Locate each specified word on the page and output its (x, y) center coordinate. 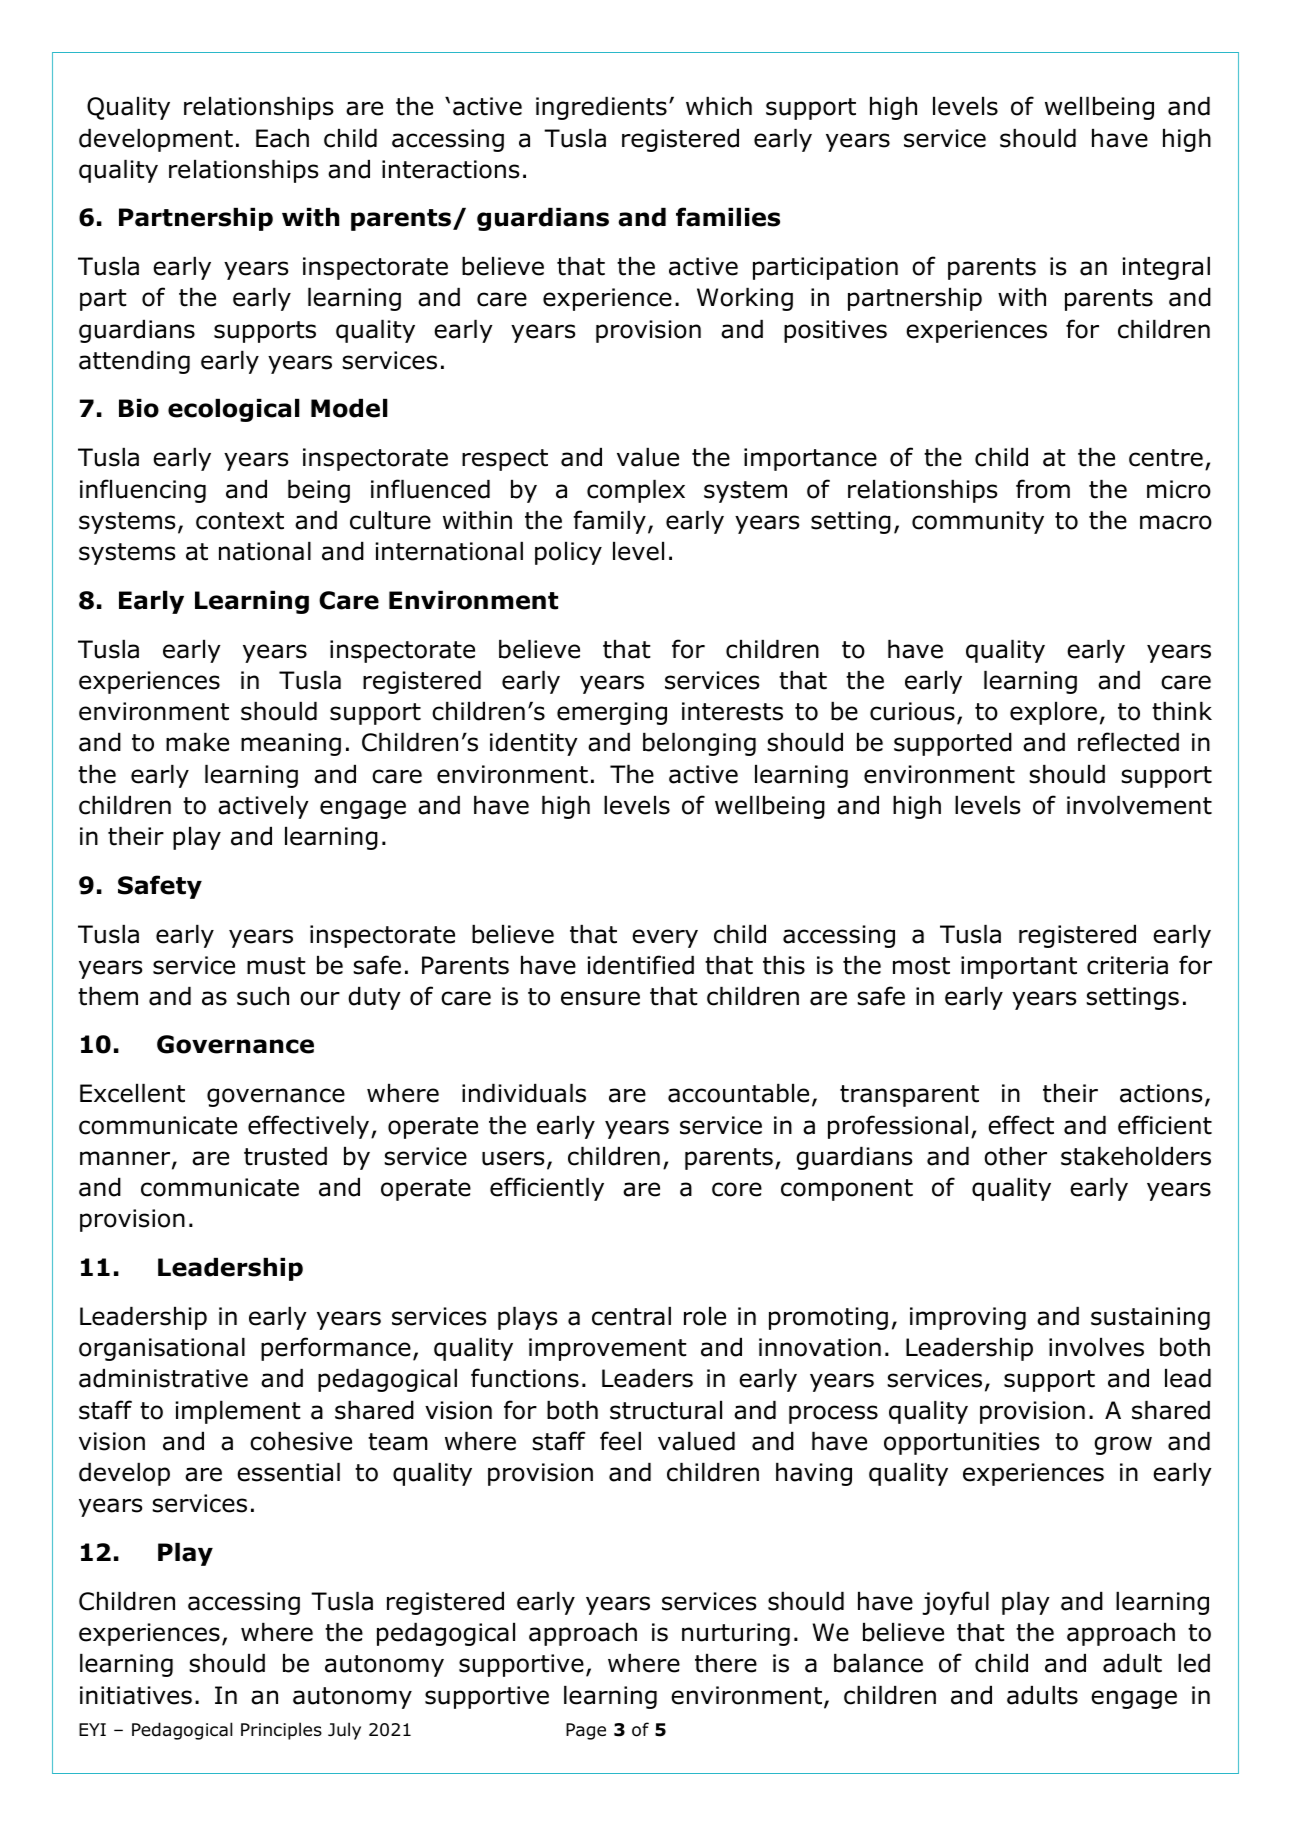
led (1194, 1663)
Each (282, 138)
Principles (281, 1731)
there (726, 1663)
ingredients (601, 108)
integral (1166, 268)
